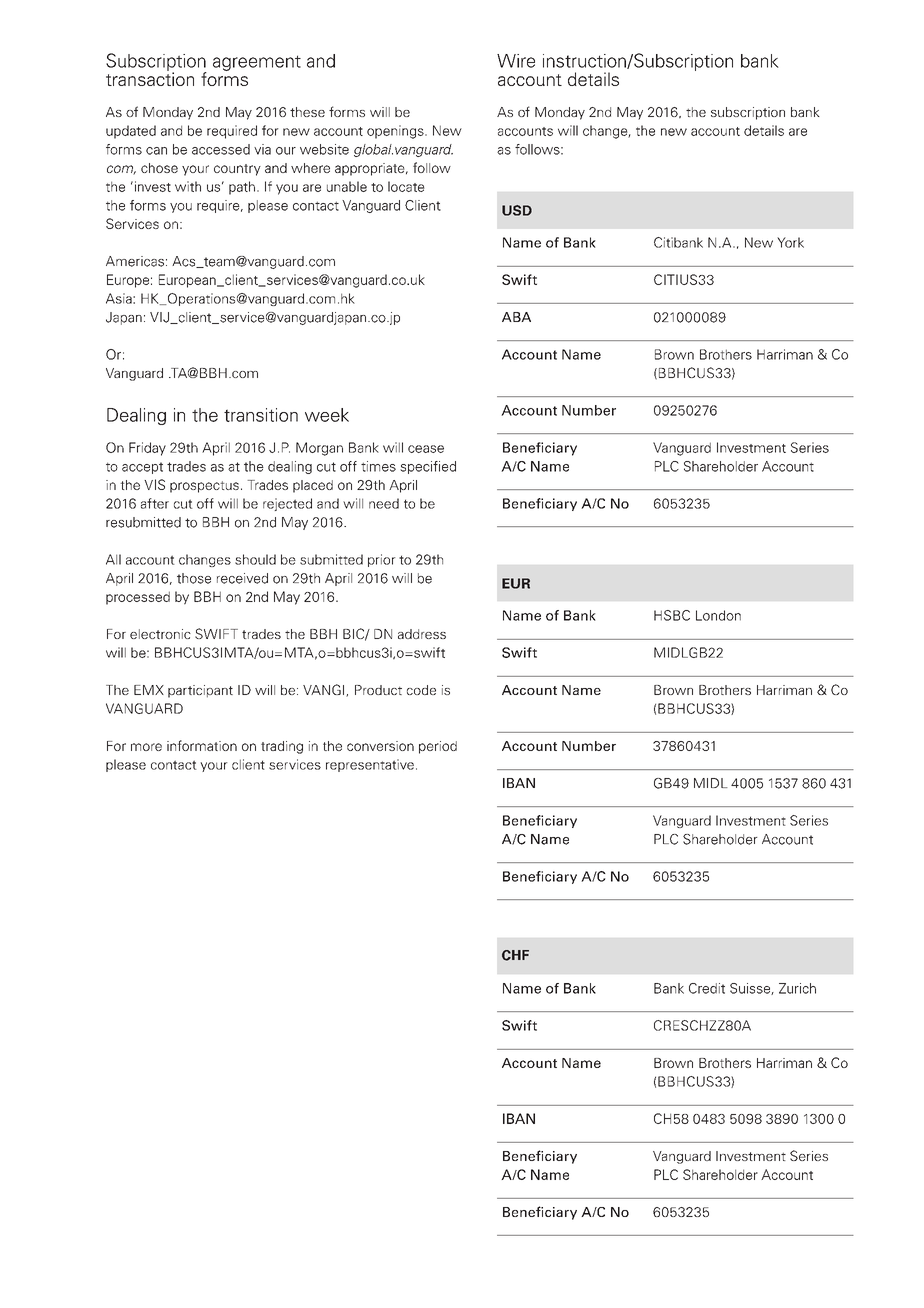 The height and width of the screenshot is (1308, 924). Describe the element at coordinates (718, 615) in the screenshot. I see `London` at that location.
